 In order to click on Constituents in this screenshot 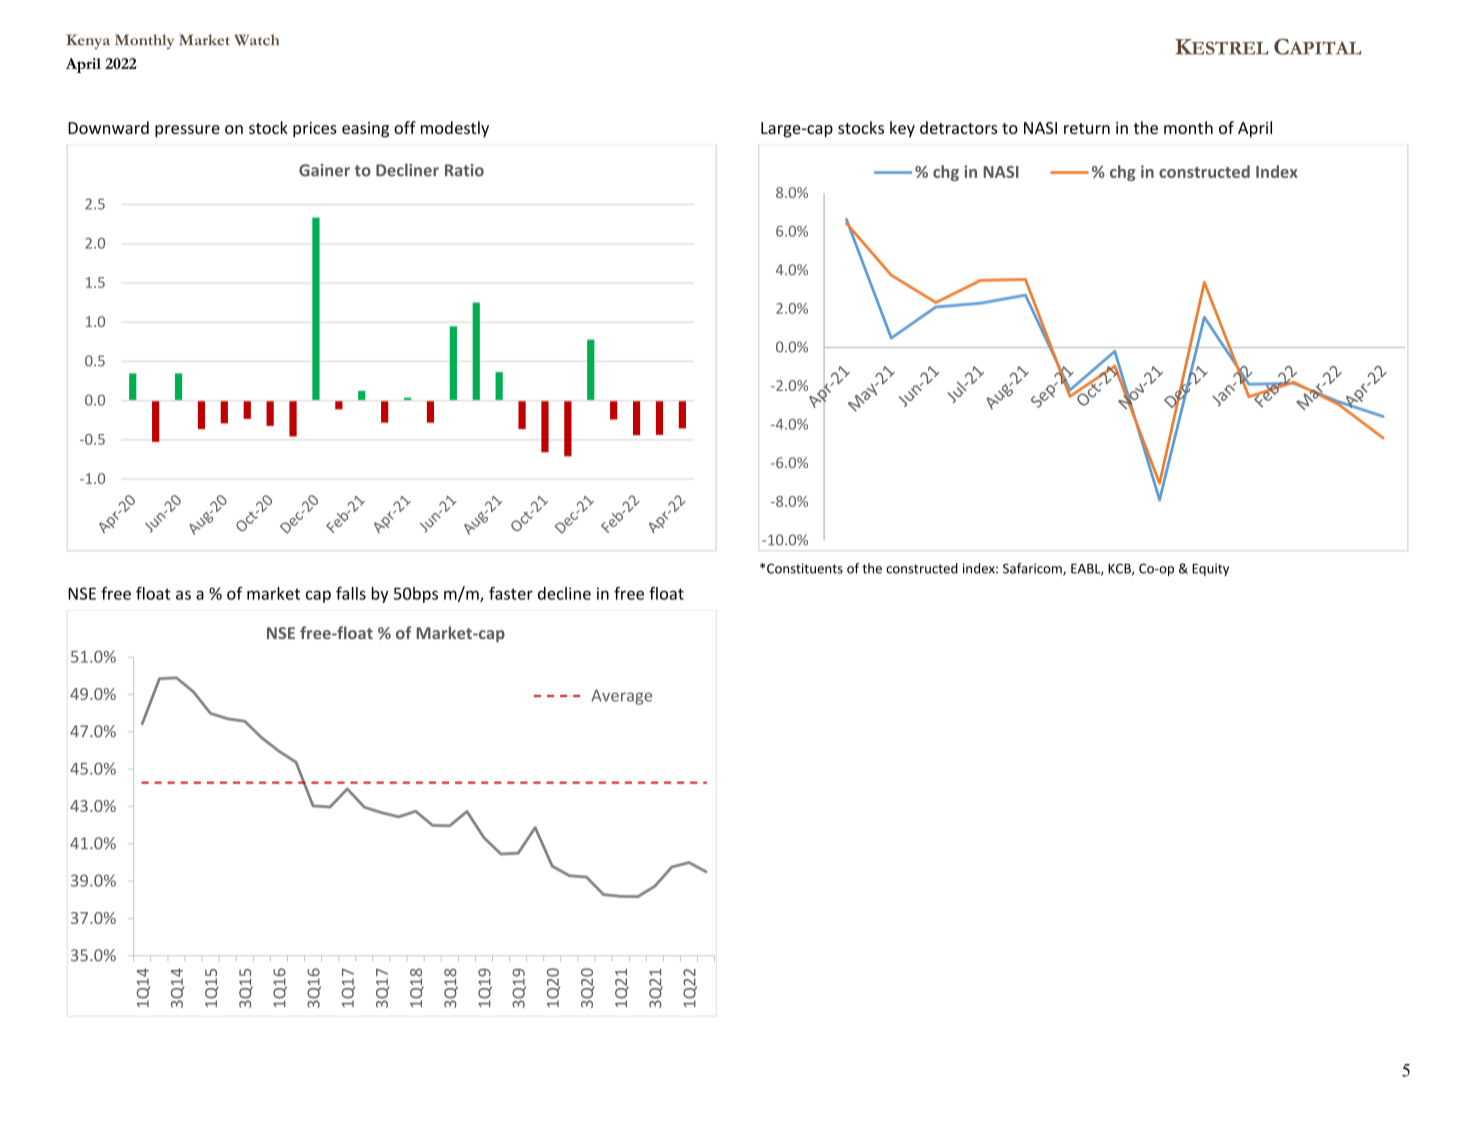, I will do `click(805, 568)`.
